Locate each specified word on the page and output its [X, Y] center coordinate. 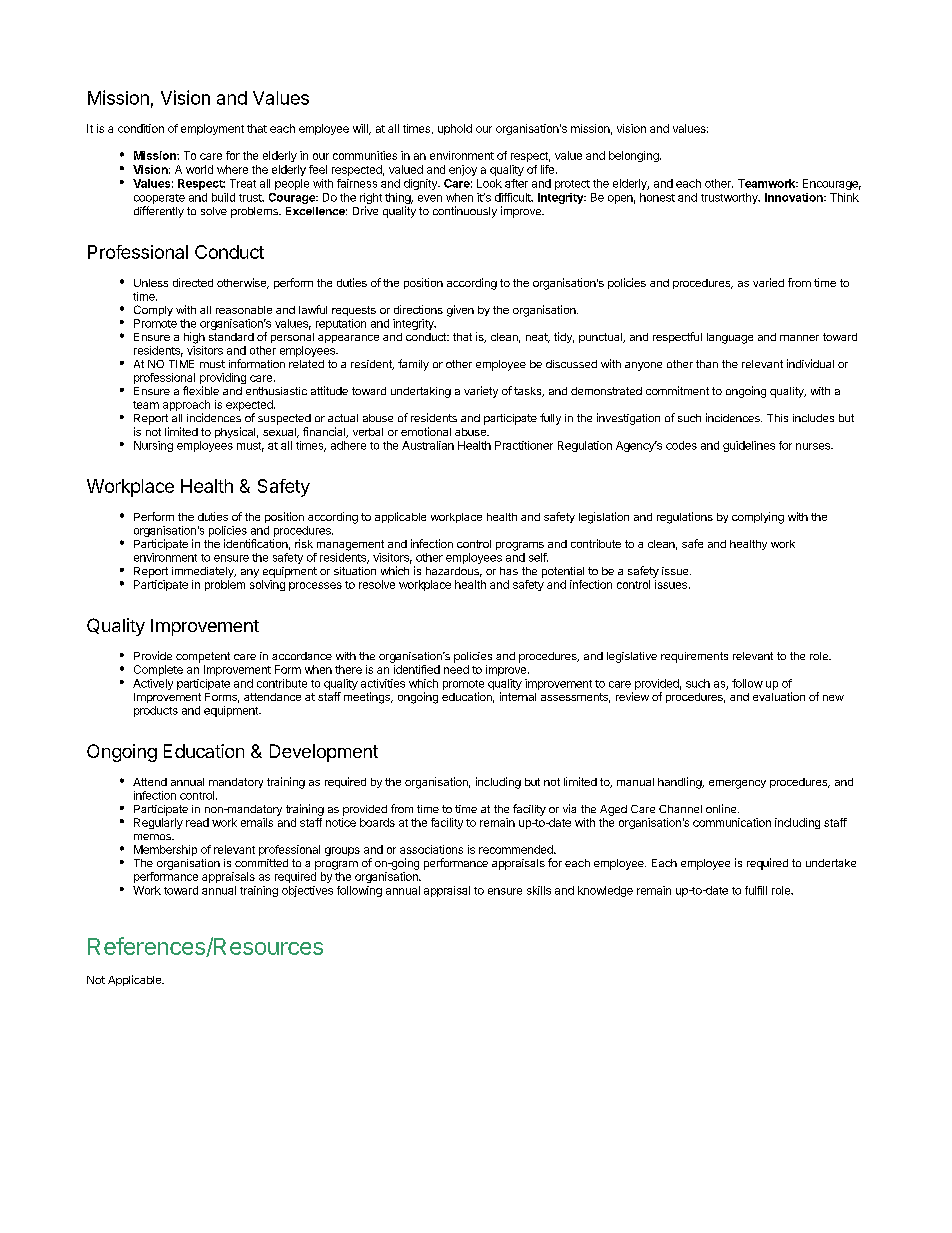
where [232, 169]
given [460, 311]
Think [844, 197]
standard [231, 337]
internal [518, 696]
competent [203, 657]
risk [304, 543]
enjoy [463, 170]
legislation [604, 518]
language [730, 338]
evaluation [779, 696]
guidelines [749, 446]
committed [261, 863]
